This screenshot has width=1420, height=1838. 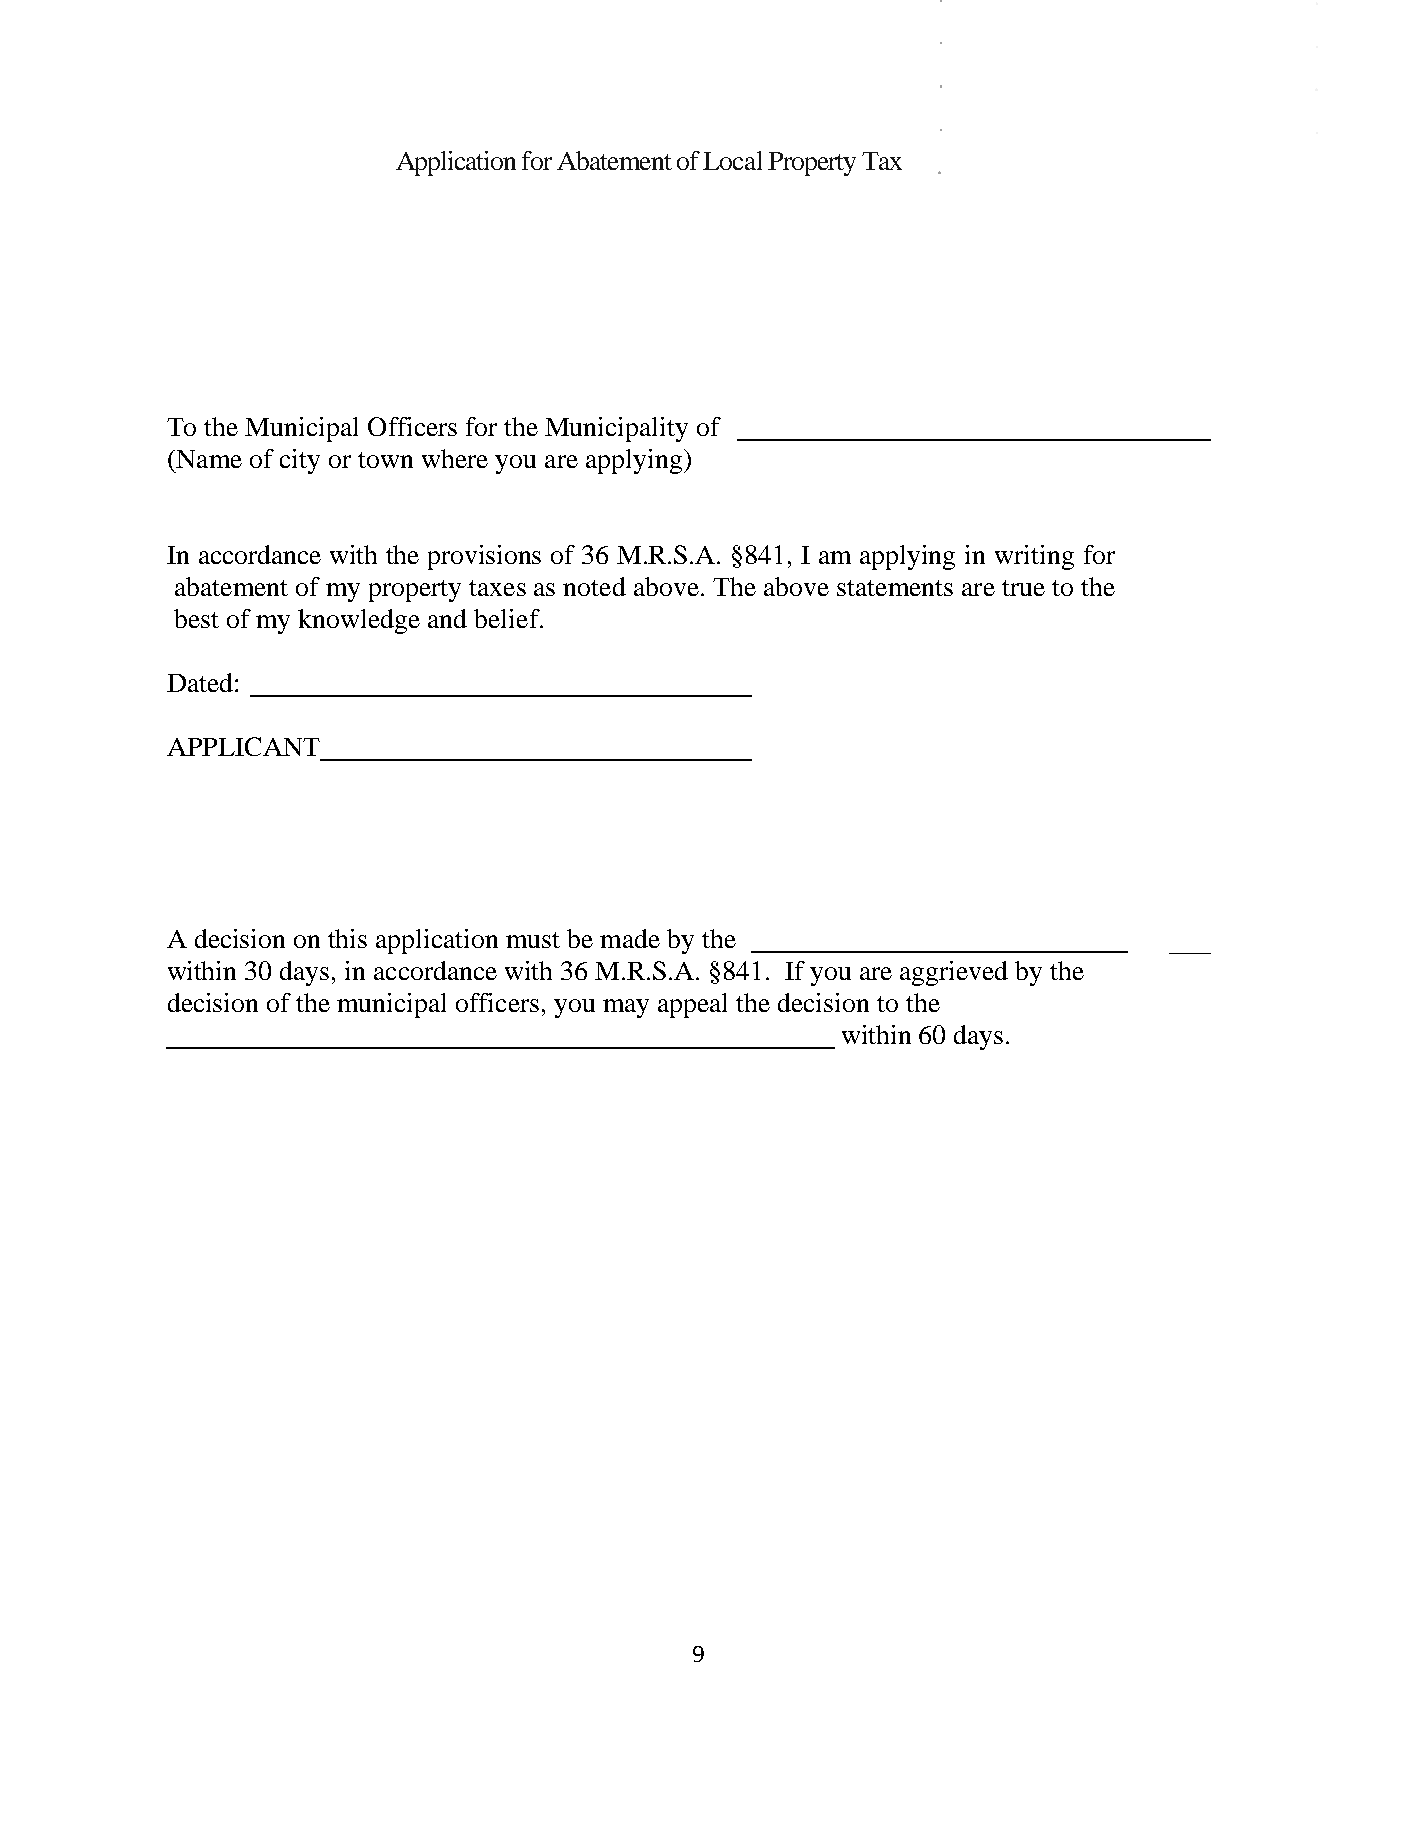 What do you see at coordinates (300, 461) in the screenshot?
I see `city` at bounding box center [300, 461].
